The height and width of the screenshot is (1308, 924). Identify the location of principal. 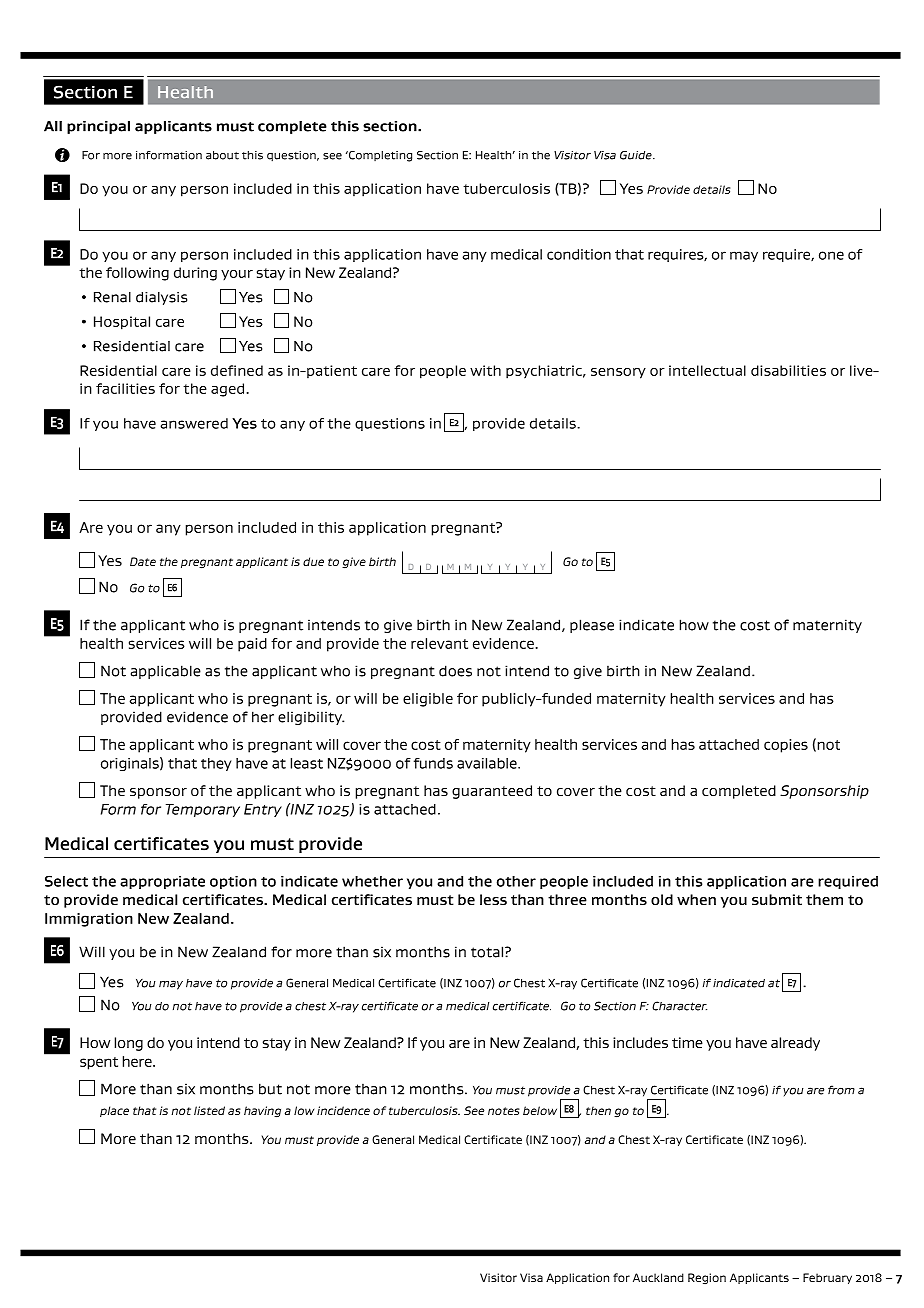
(98, 127).
